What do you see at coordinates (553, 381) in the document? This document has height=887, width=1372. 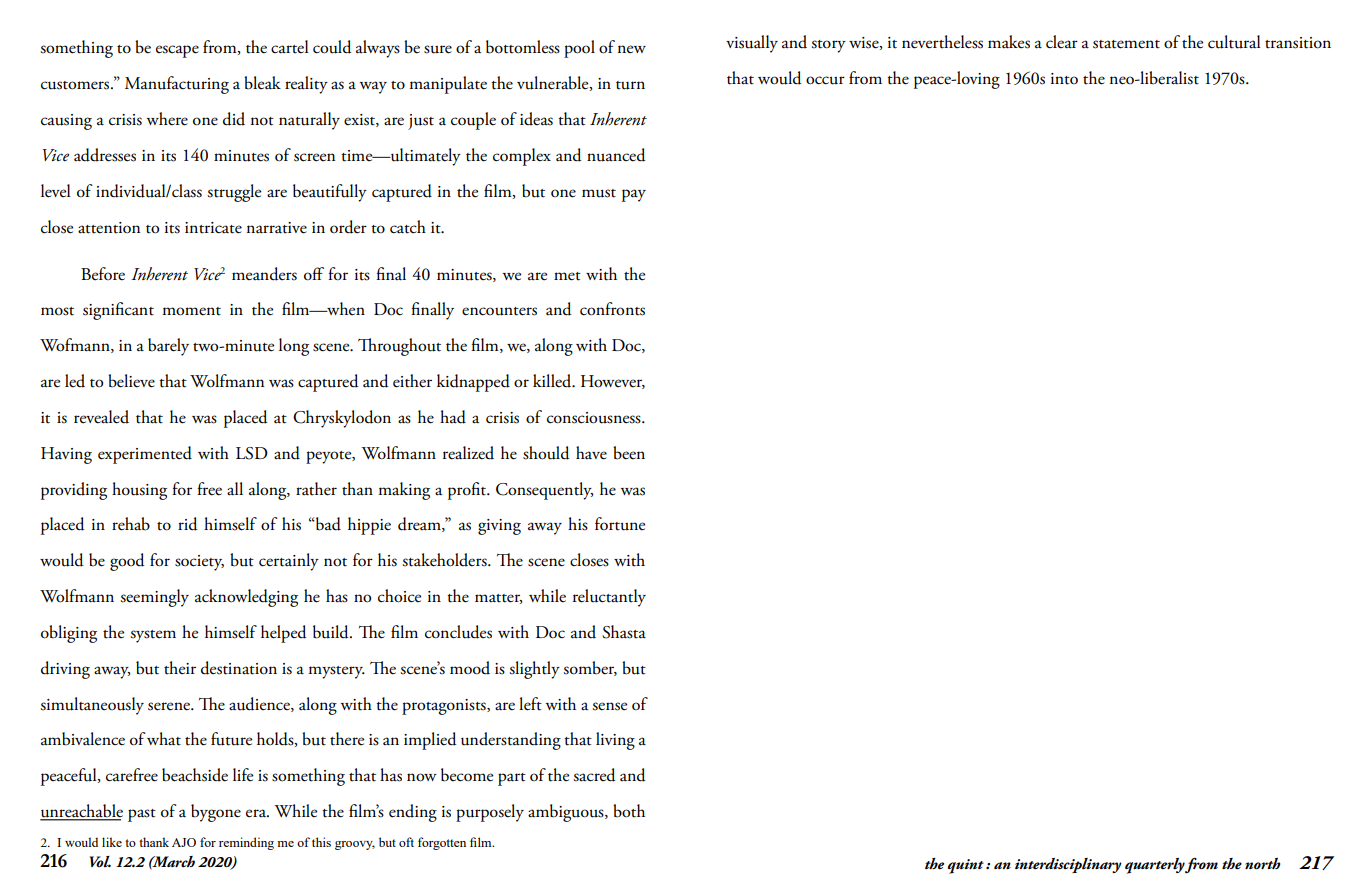 I see `killed` at bounding box center [553, 381].
